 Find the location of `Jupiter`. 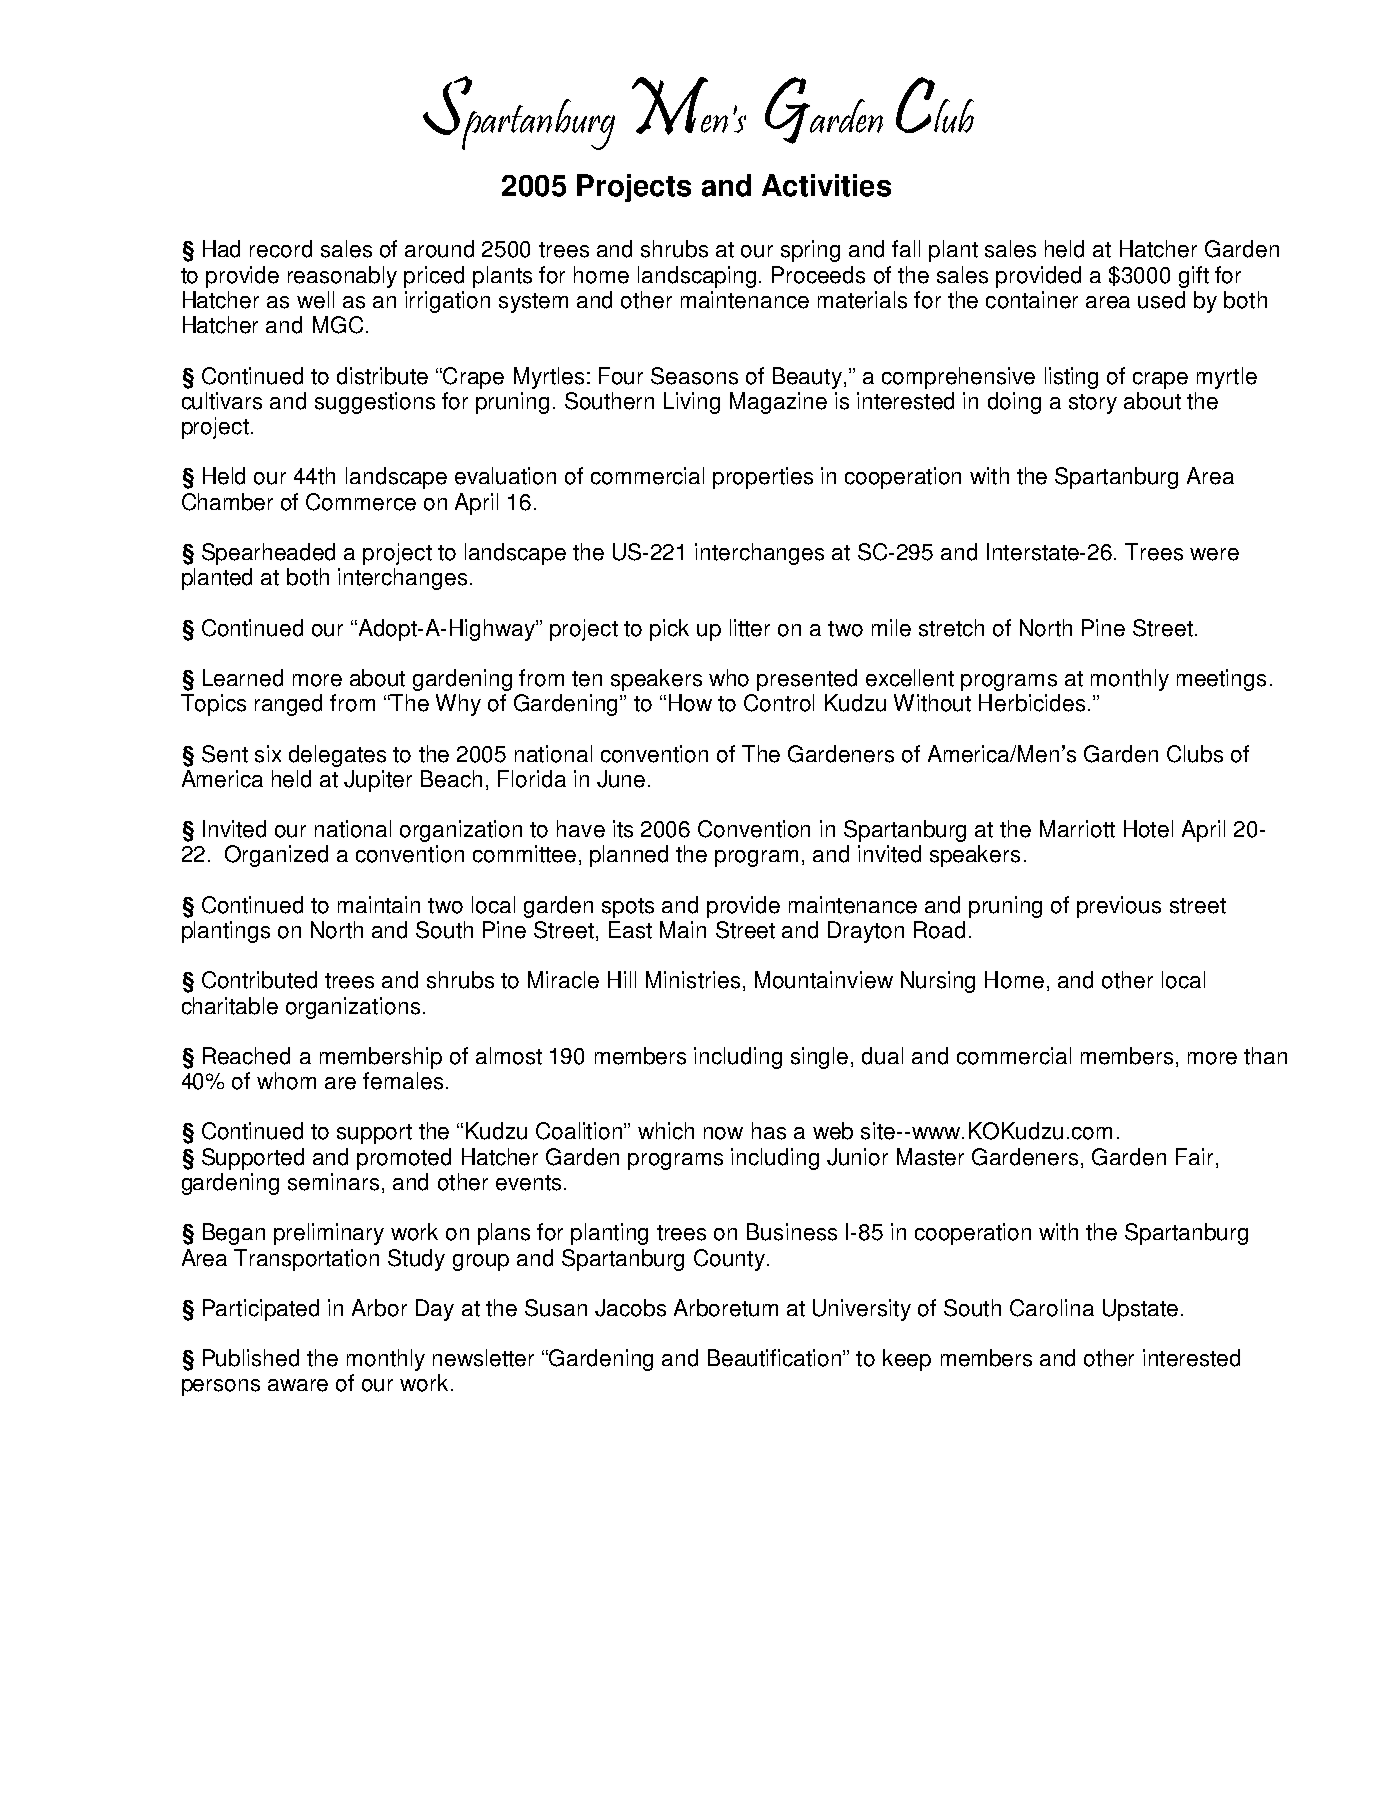

Jupiter is located at coordinates (378, 781).
